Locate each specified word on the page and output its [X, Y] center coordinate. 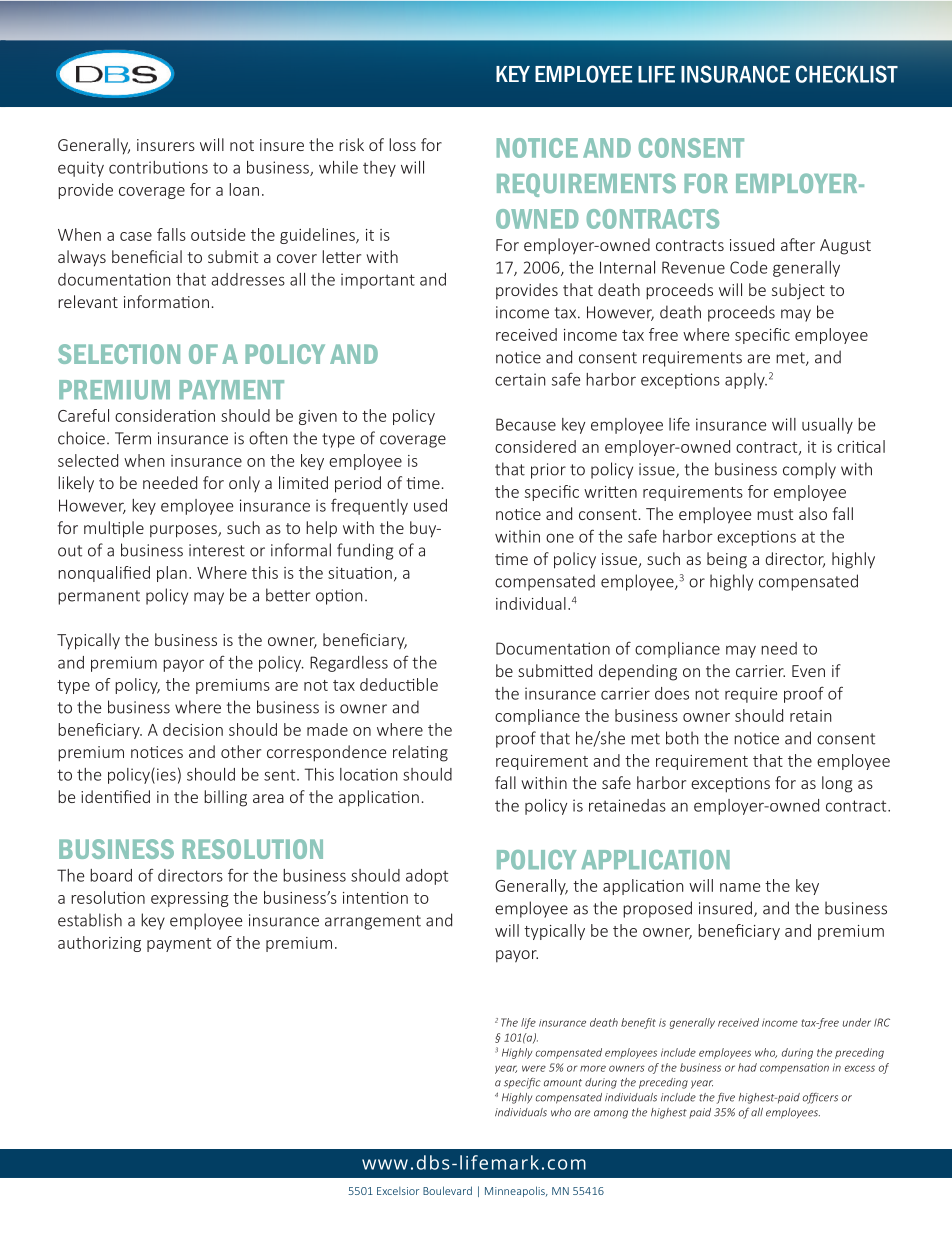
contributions [158, 167]
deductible [399, 684]
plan [172, 574]
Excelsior [398, 1191]
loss [402, 144]
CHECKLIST [847, 74]
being [727, 560]
